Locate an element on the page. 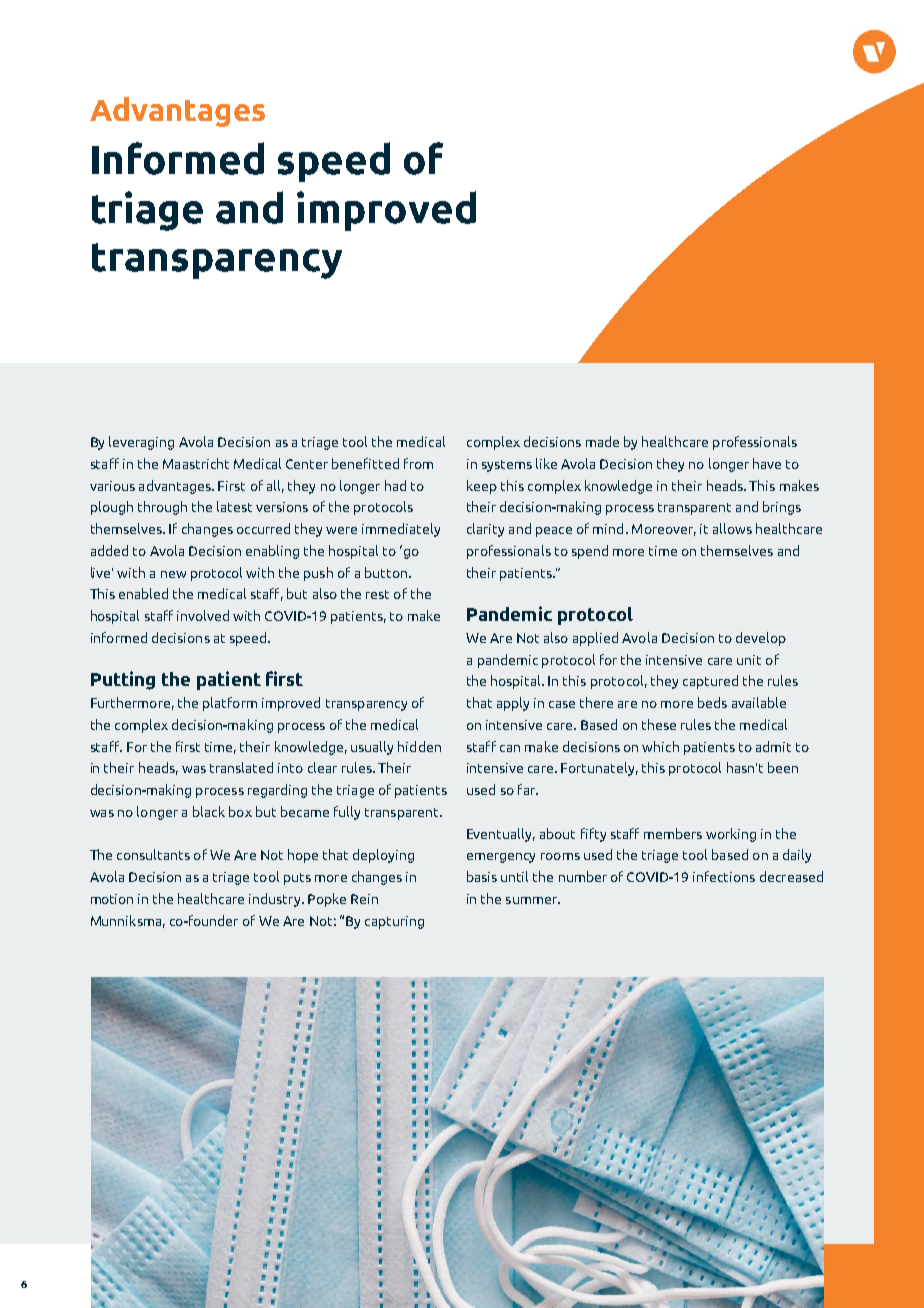 This document has height=1308, width=924. infections is located at coordinates (724, 876).
